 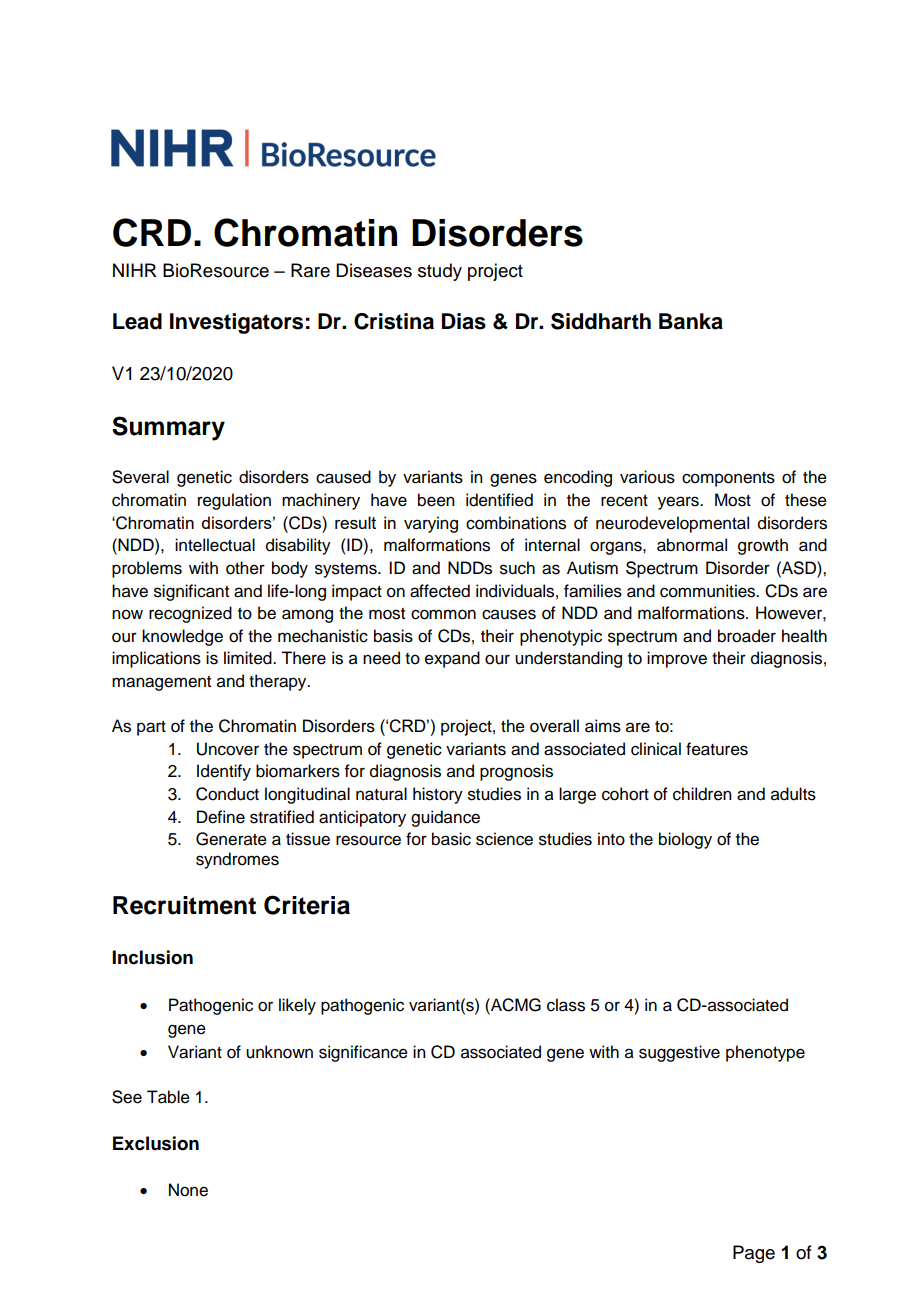 What do you see at coordinates (279, 1052) in the screenshot?
I see `unknown` at bounding box center [279, 1052].
